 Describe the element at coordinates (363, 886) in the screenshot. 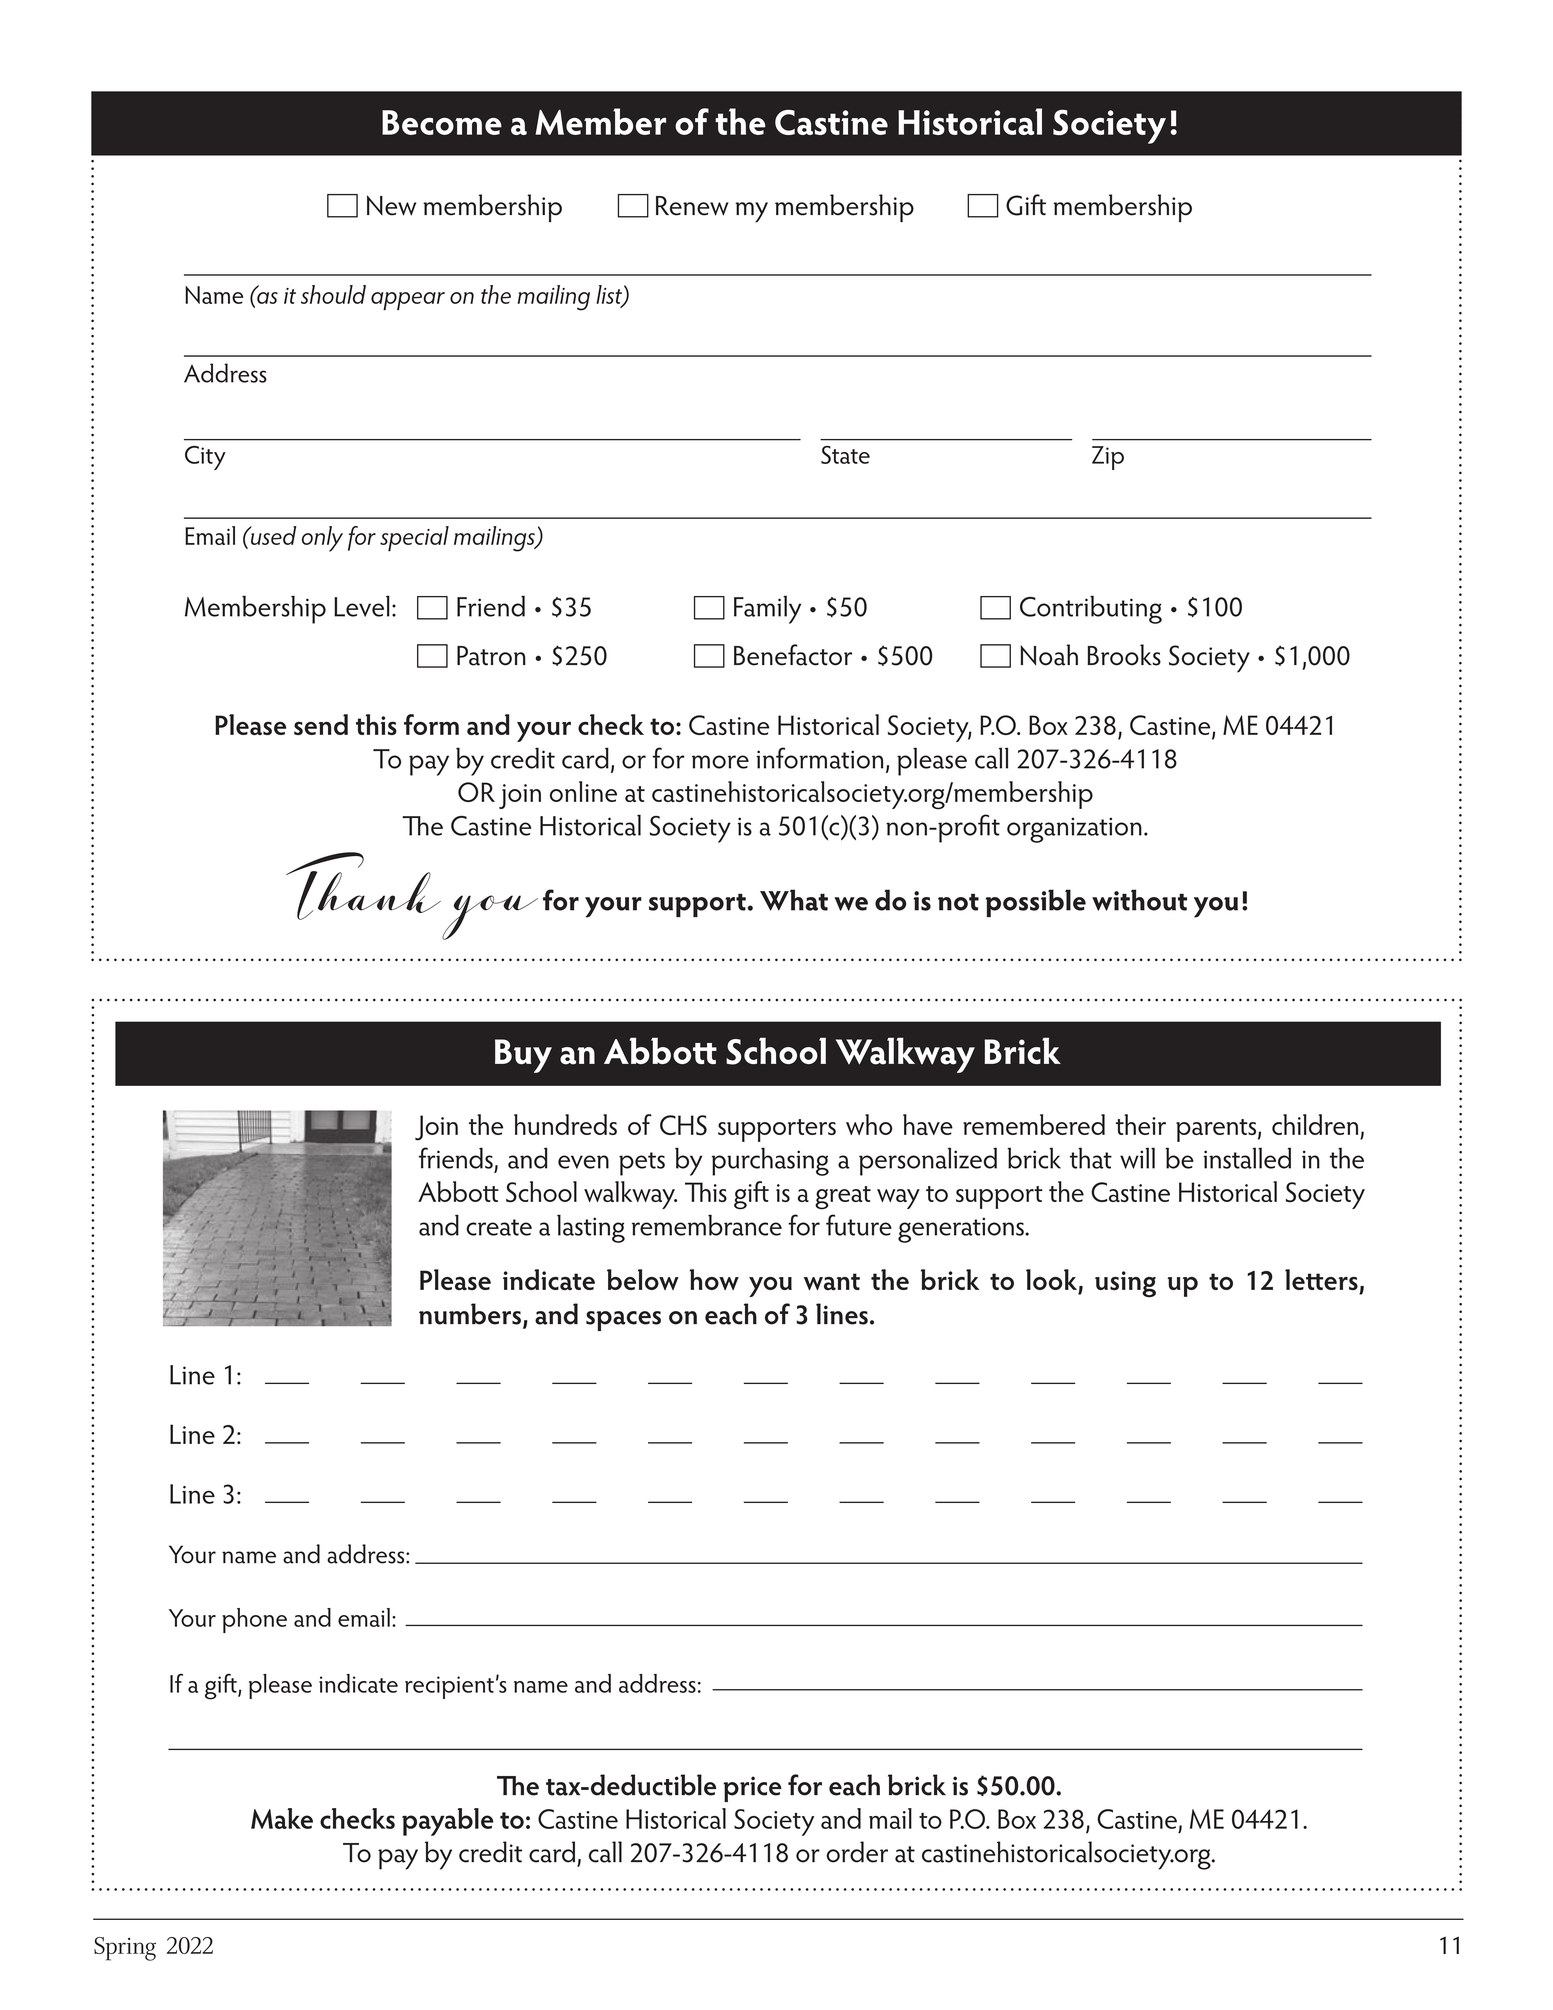

I see `Thank` at that location.
